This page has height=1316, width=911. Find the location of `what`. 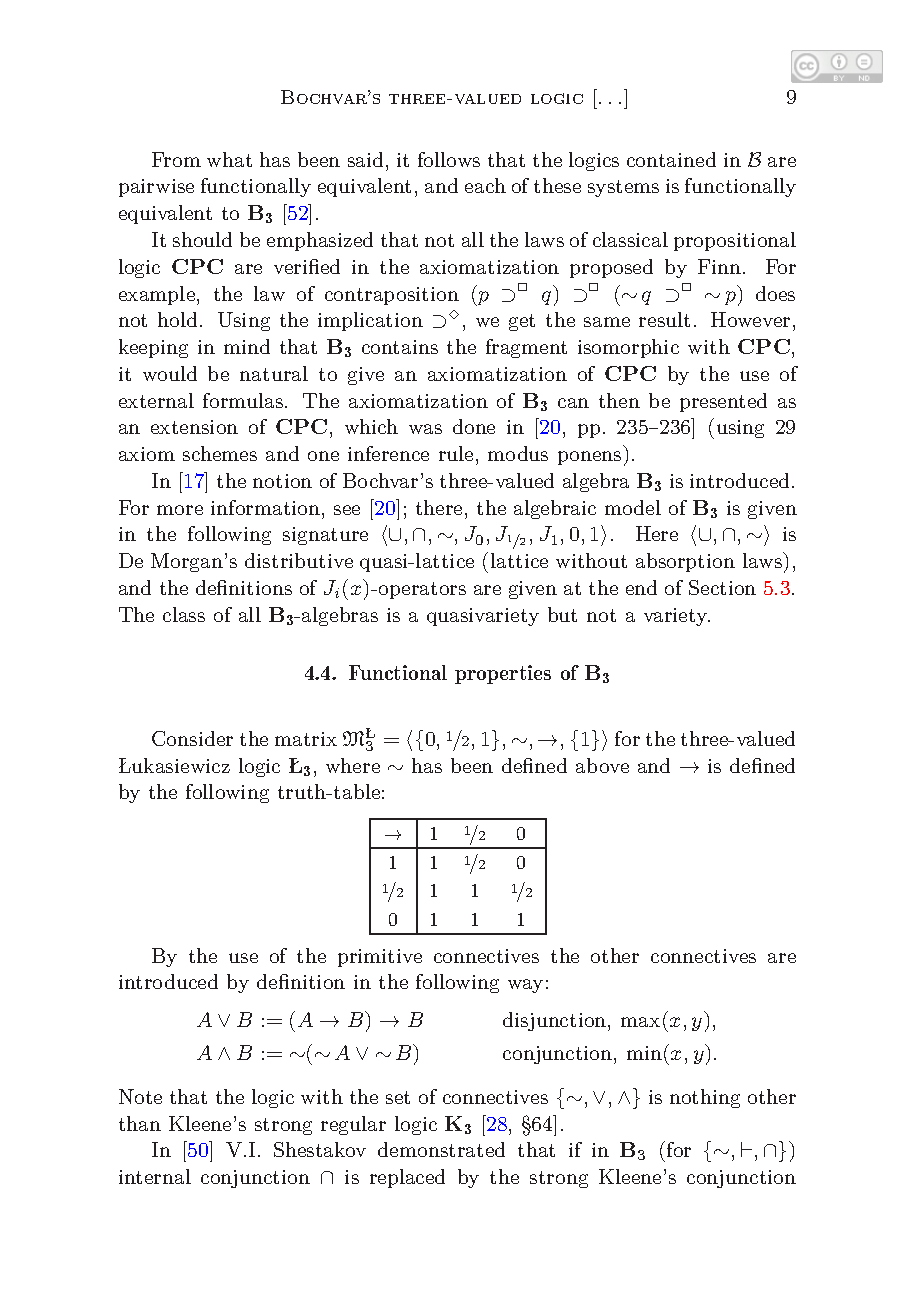

what is located at coordinates (229, 159).
